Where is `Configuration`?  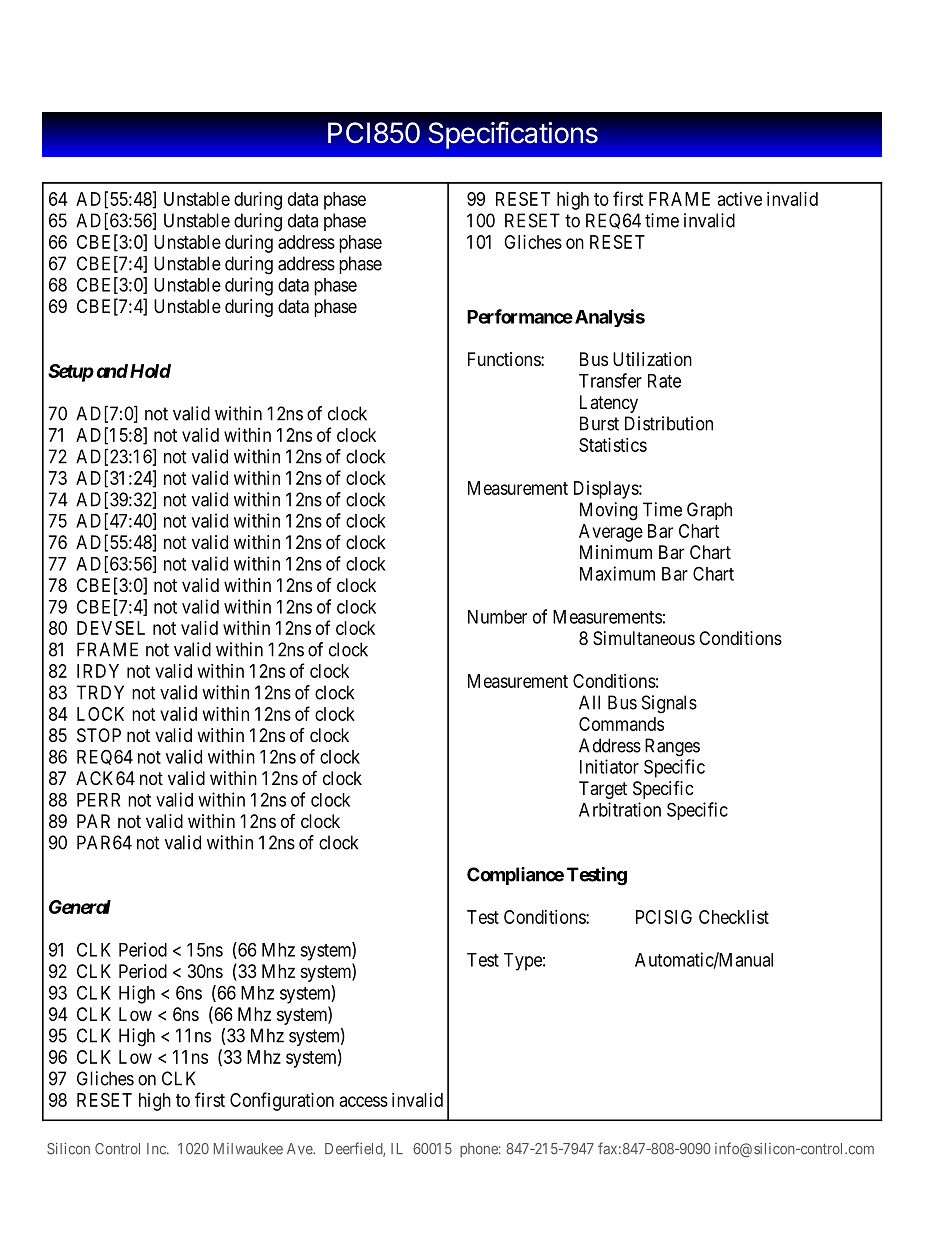
Configuration is located at coordinates (282, 1101).
